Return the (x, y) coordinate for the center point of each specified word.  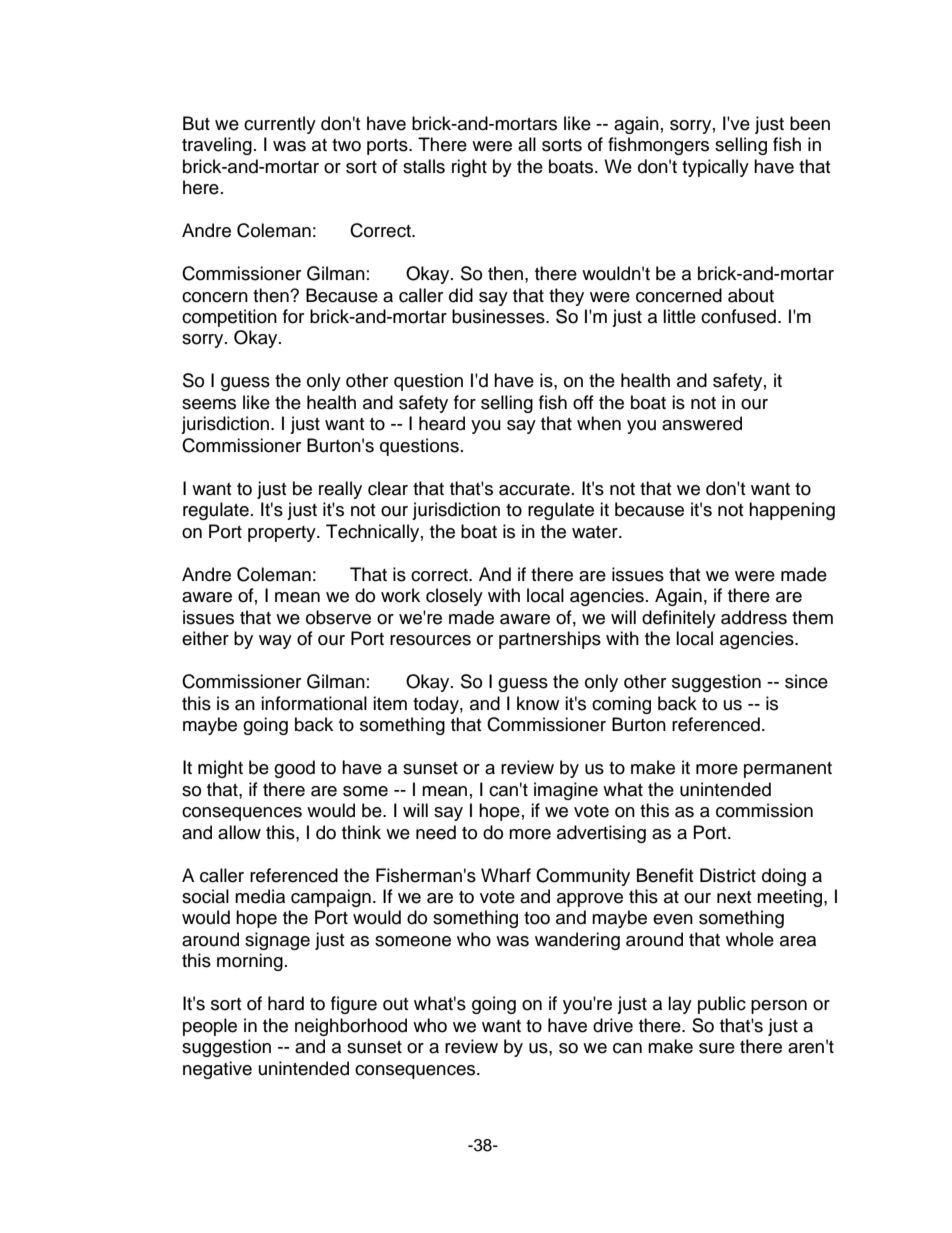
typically (715, 168)
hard (286, 1003)
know (538, 703)
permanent (788, 770)
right (469, 168)
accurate (534, 489)
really (340, 490)
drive (613, 1025)
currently (280, 125)
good (294, 769)
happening (792, 511)
